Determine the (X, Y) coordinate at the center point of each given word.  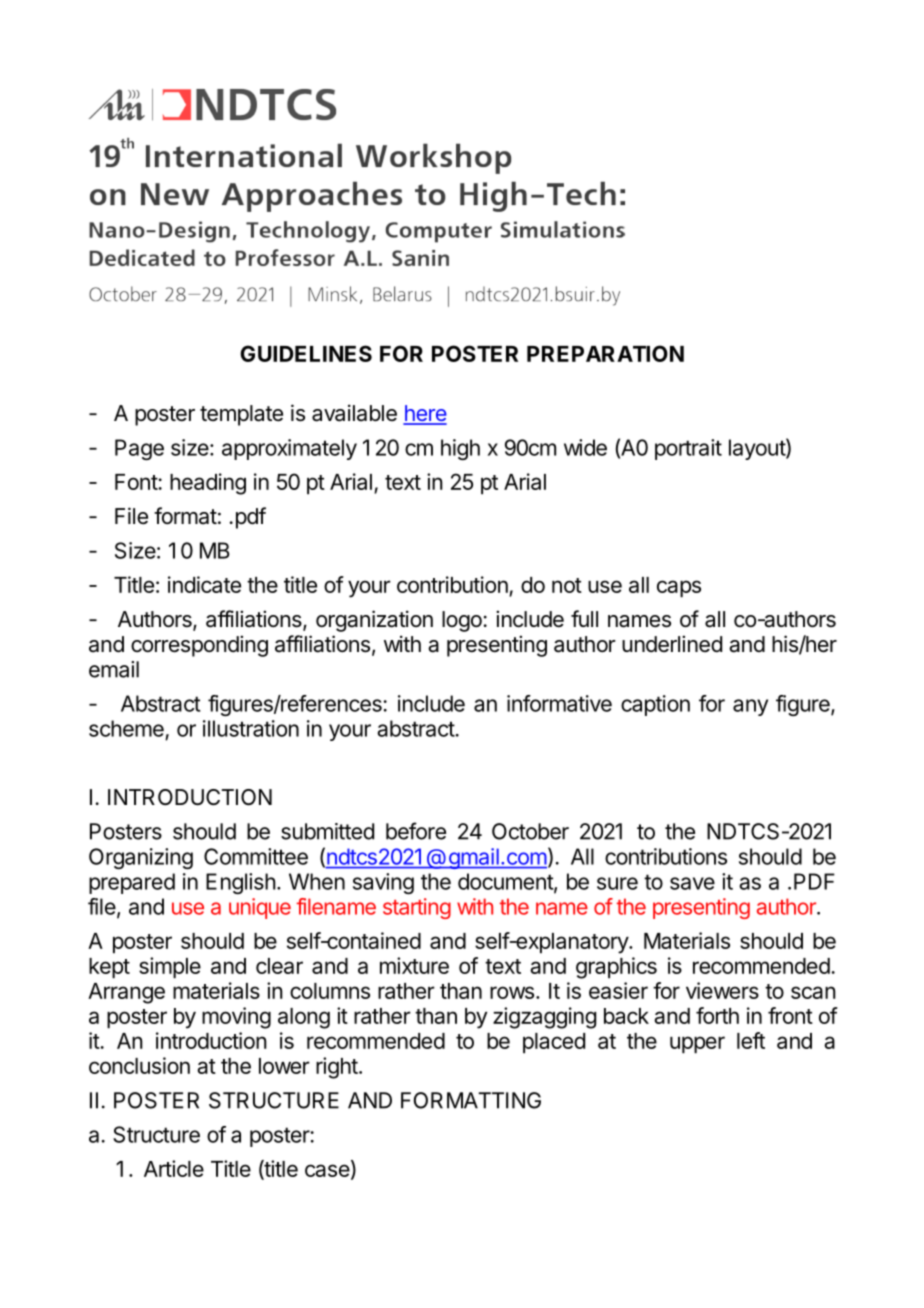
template (241, 415)
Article (174, 1168)
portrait (688, 449)
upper (697, 1045)
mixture (414, 965)
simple (170, 968)
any (750, 707)
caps (679, 589)
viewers (722, 990)
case (327, 1170)
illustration (251, 728)
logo (462, 621)
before (416, 831)
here (425, 414)
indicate (204, 584)
